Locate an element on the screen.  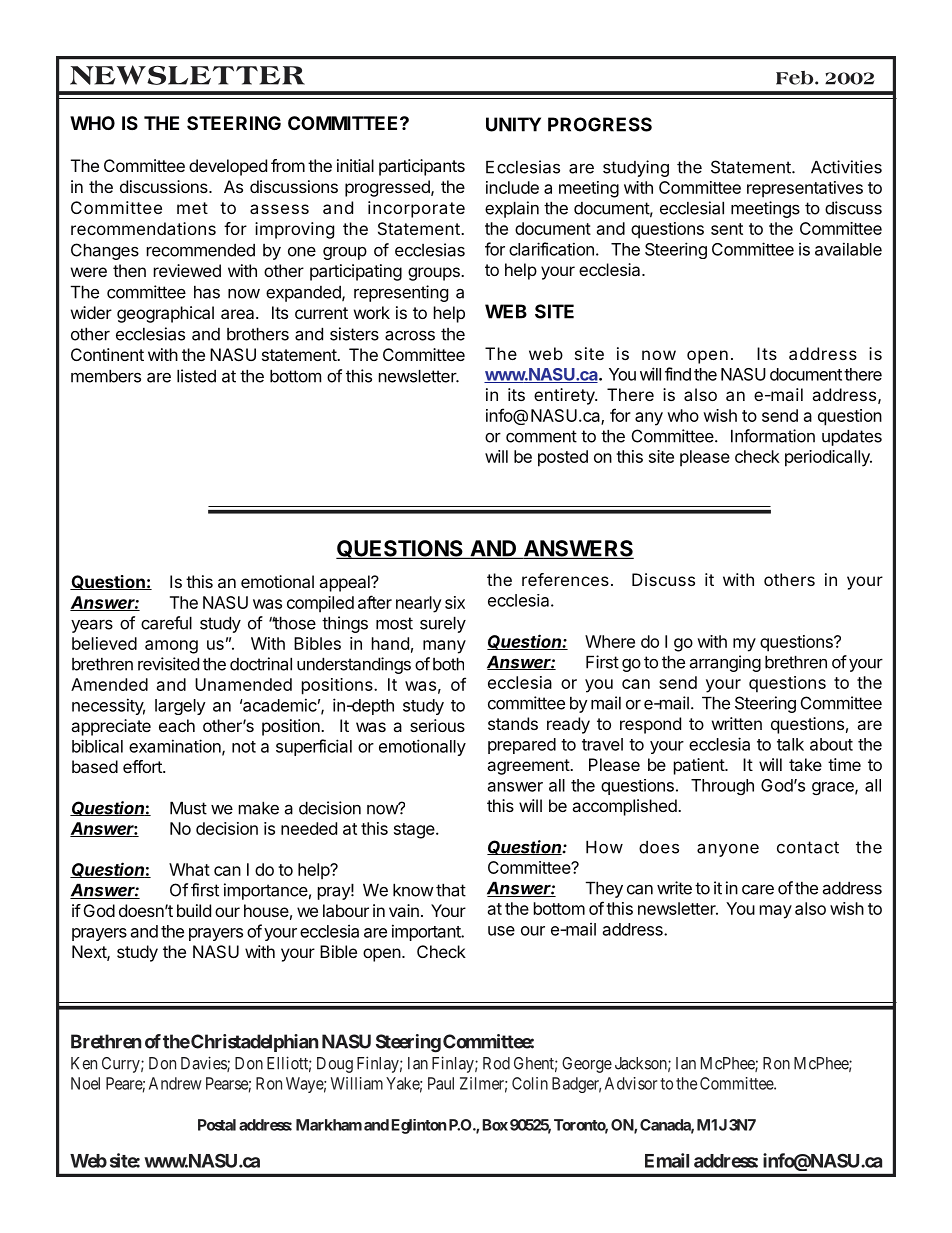
Paul is located at coordinates (441, 1083).
